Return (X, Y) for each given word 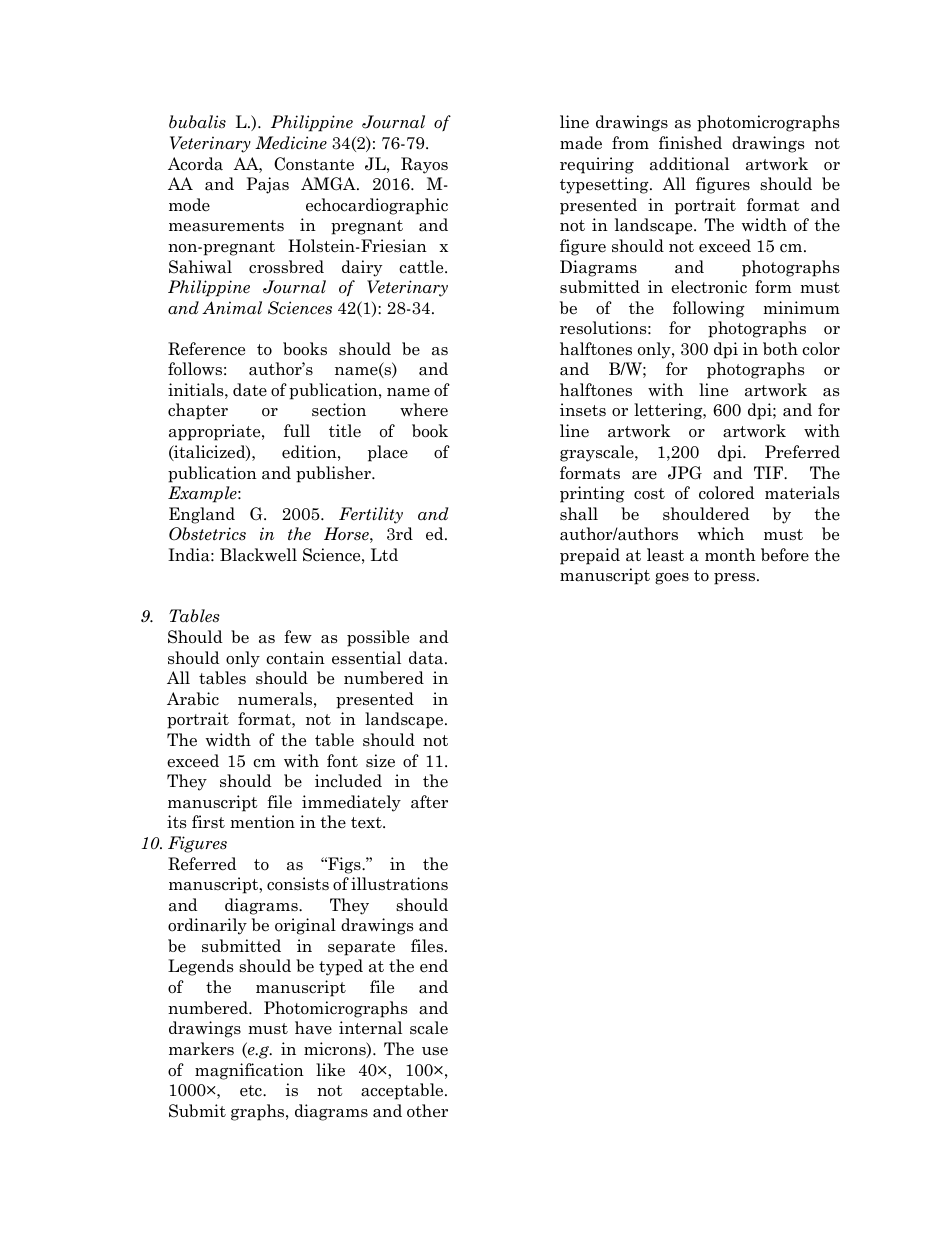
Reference (206, 349)
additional (689, 164)
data (427, 658)
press (734, 579)
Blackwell (258, 555)
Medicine (291, 143)
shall (579, 514)
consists (298, 884)
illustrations (399, 884)
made (581, 143)
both (780, 349)
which (721, 534)
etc (252, 1091)
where (424, 409)
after (429, 802)
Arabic (193, 699)
